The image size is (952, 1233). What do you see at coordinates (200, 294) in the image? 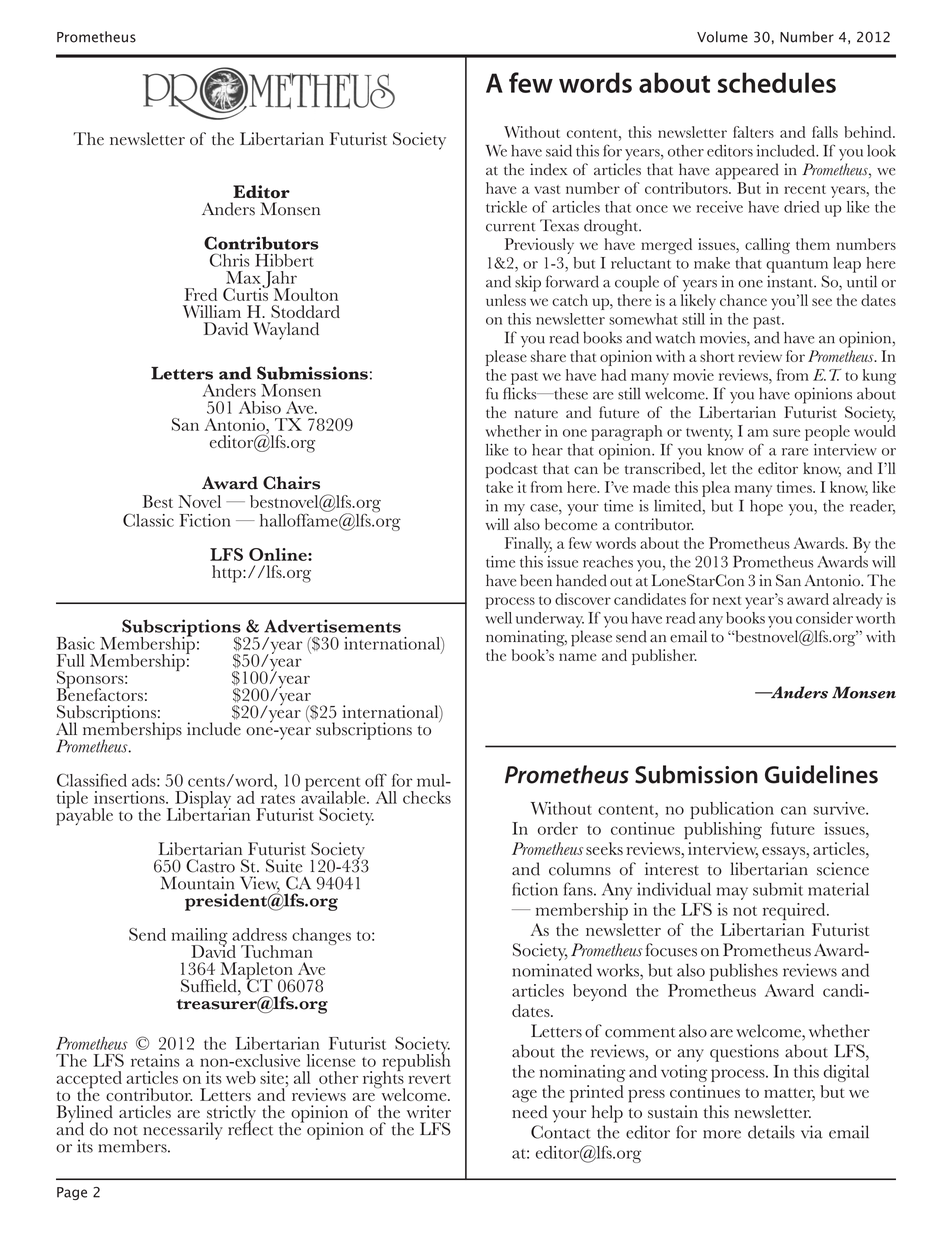
I see `Fred` at bounding box center [200, 294].
